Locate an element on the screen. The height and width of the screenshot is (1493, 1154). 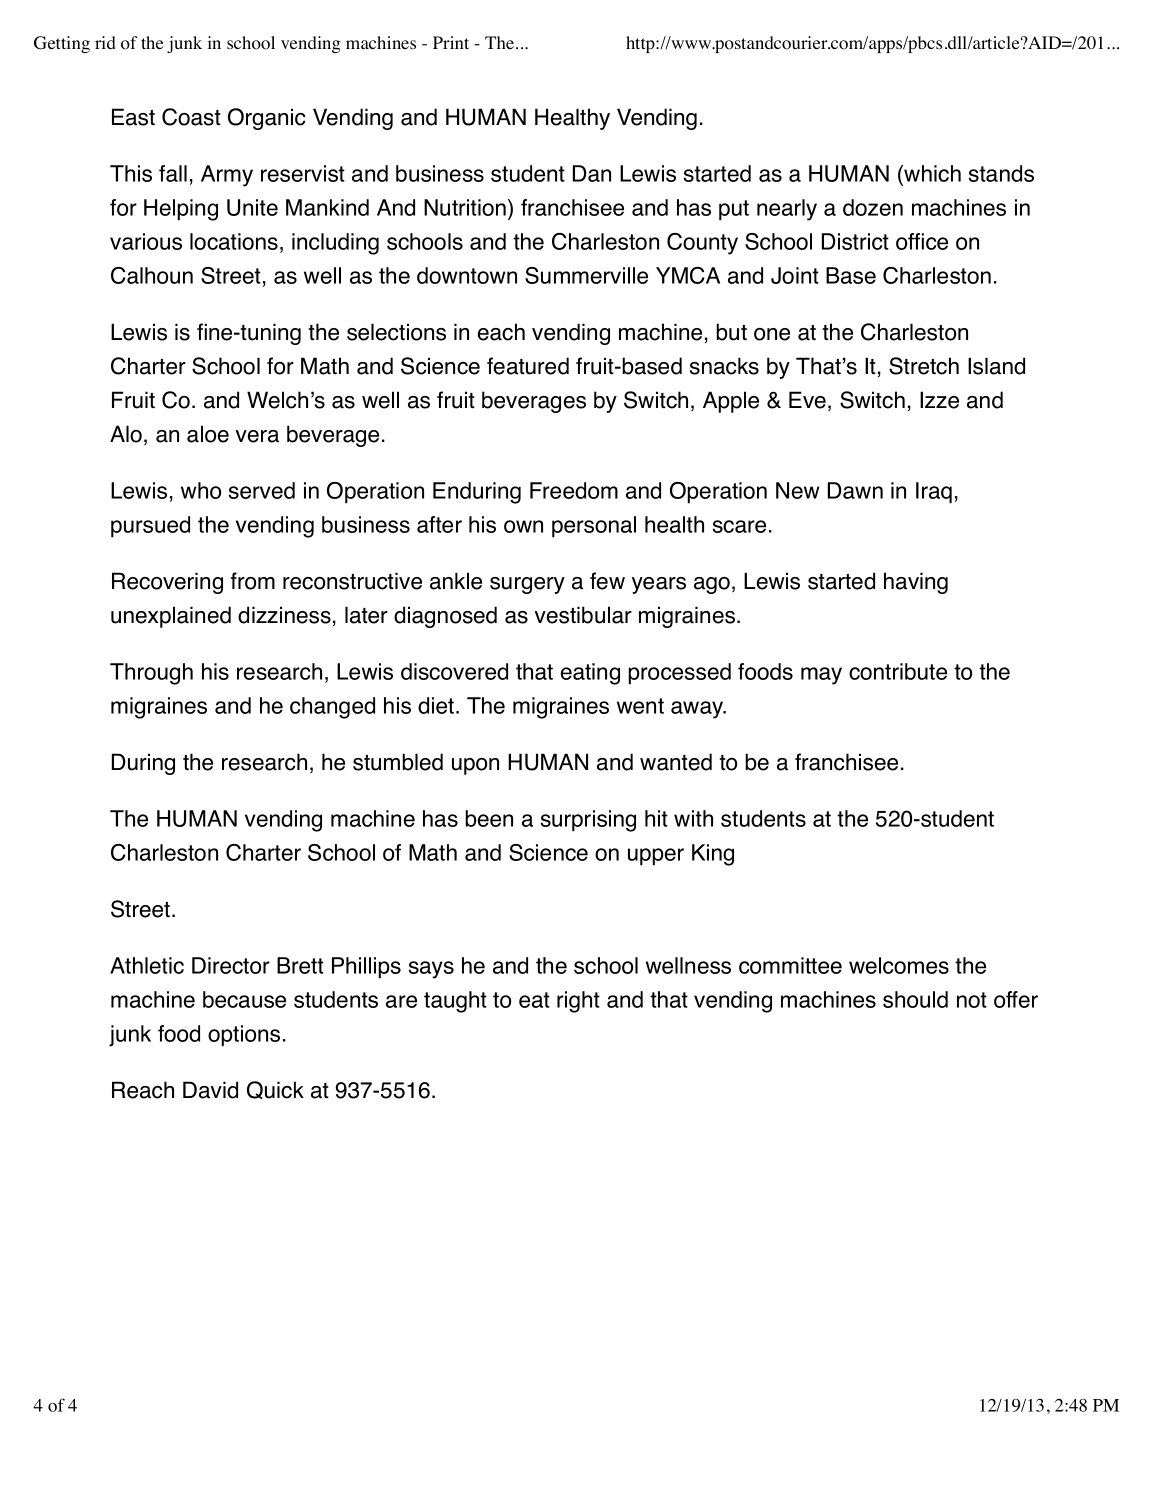
Coast is located at coordinates (191, 117).
